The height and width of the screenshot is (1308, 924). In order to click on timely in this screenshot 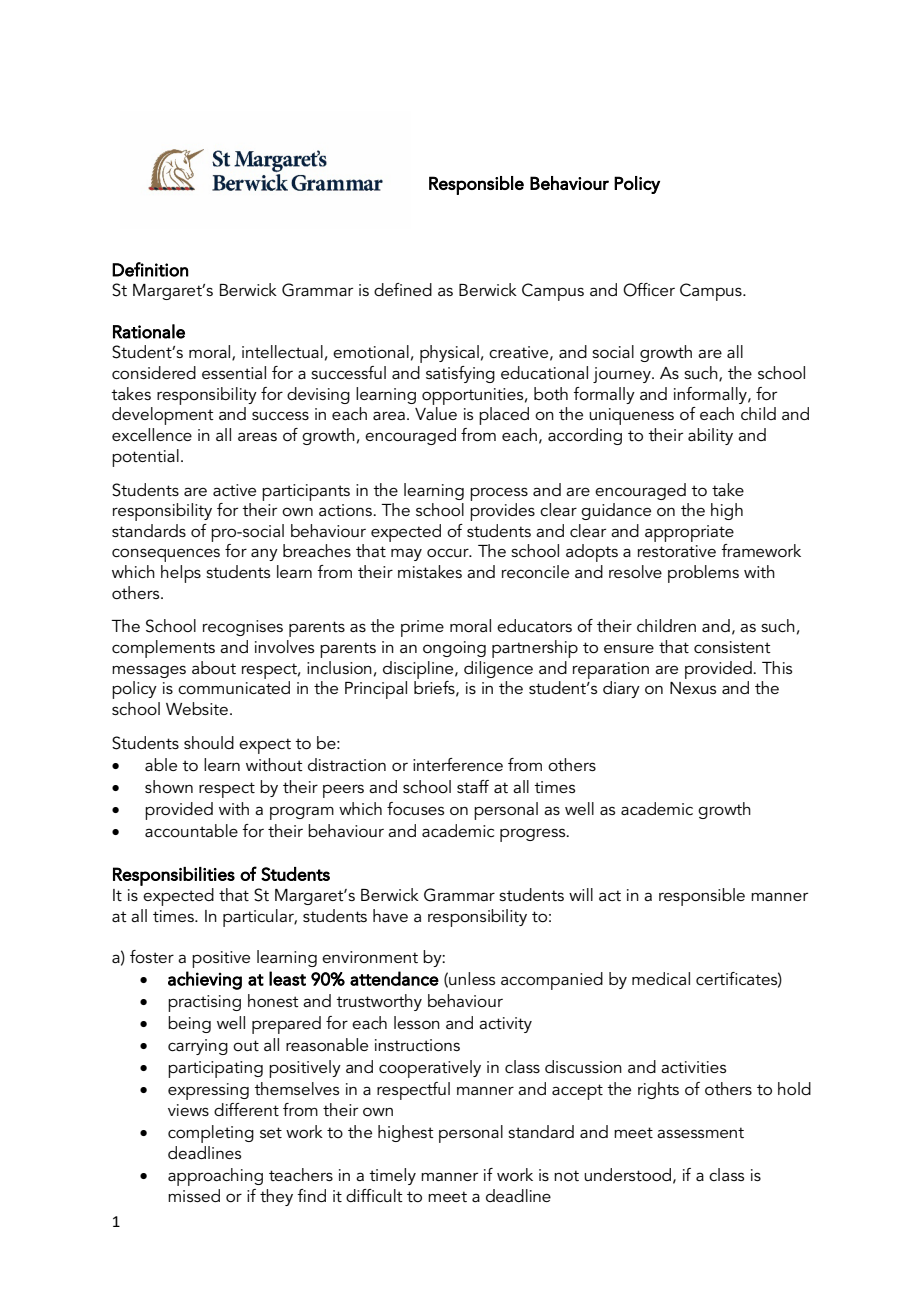, I will do `click(392, 1176)`.
